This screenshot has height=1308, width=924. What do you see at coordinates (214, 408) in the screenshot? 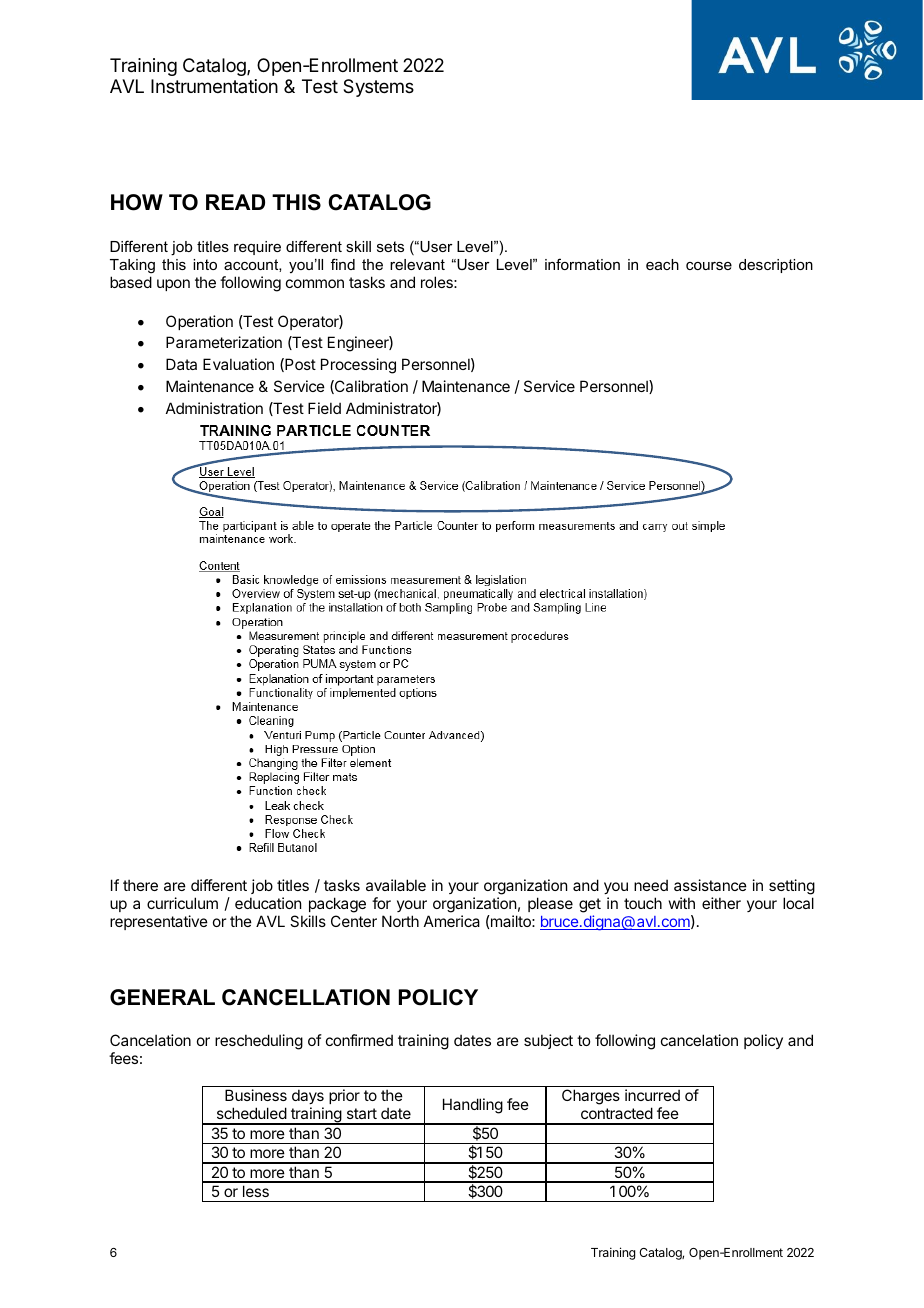
I see `Administration` at bounding box center [214, 408].
